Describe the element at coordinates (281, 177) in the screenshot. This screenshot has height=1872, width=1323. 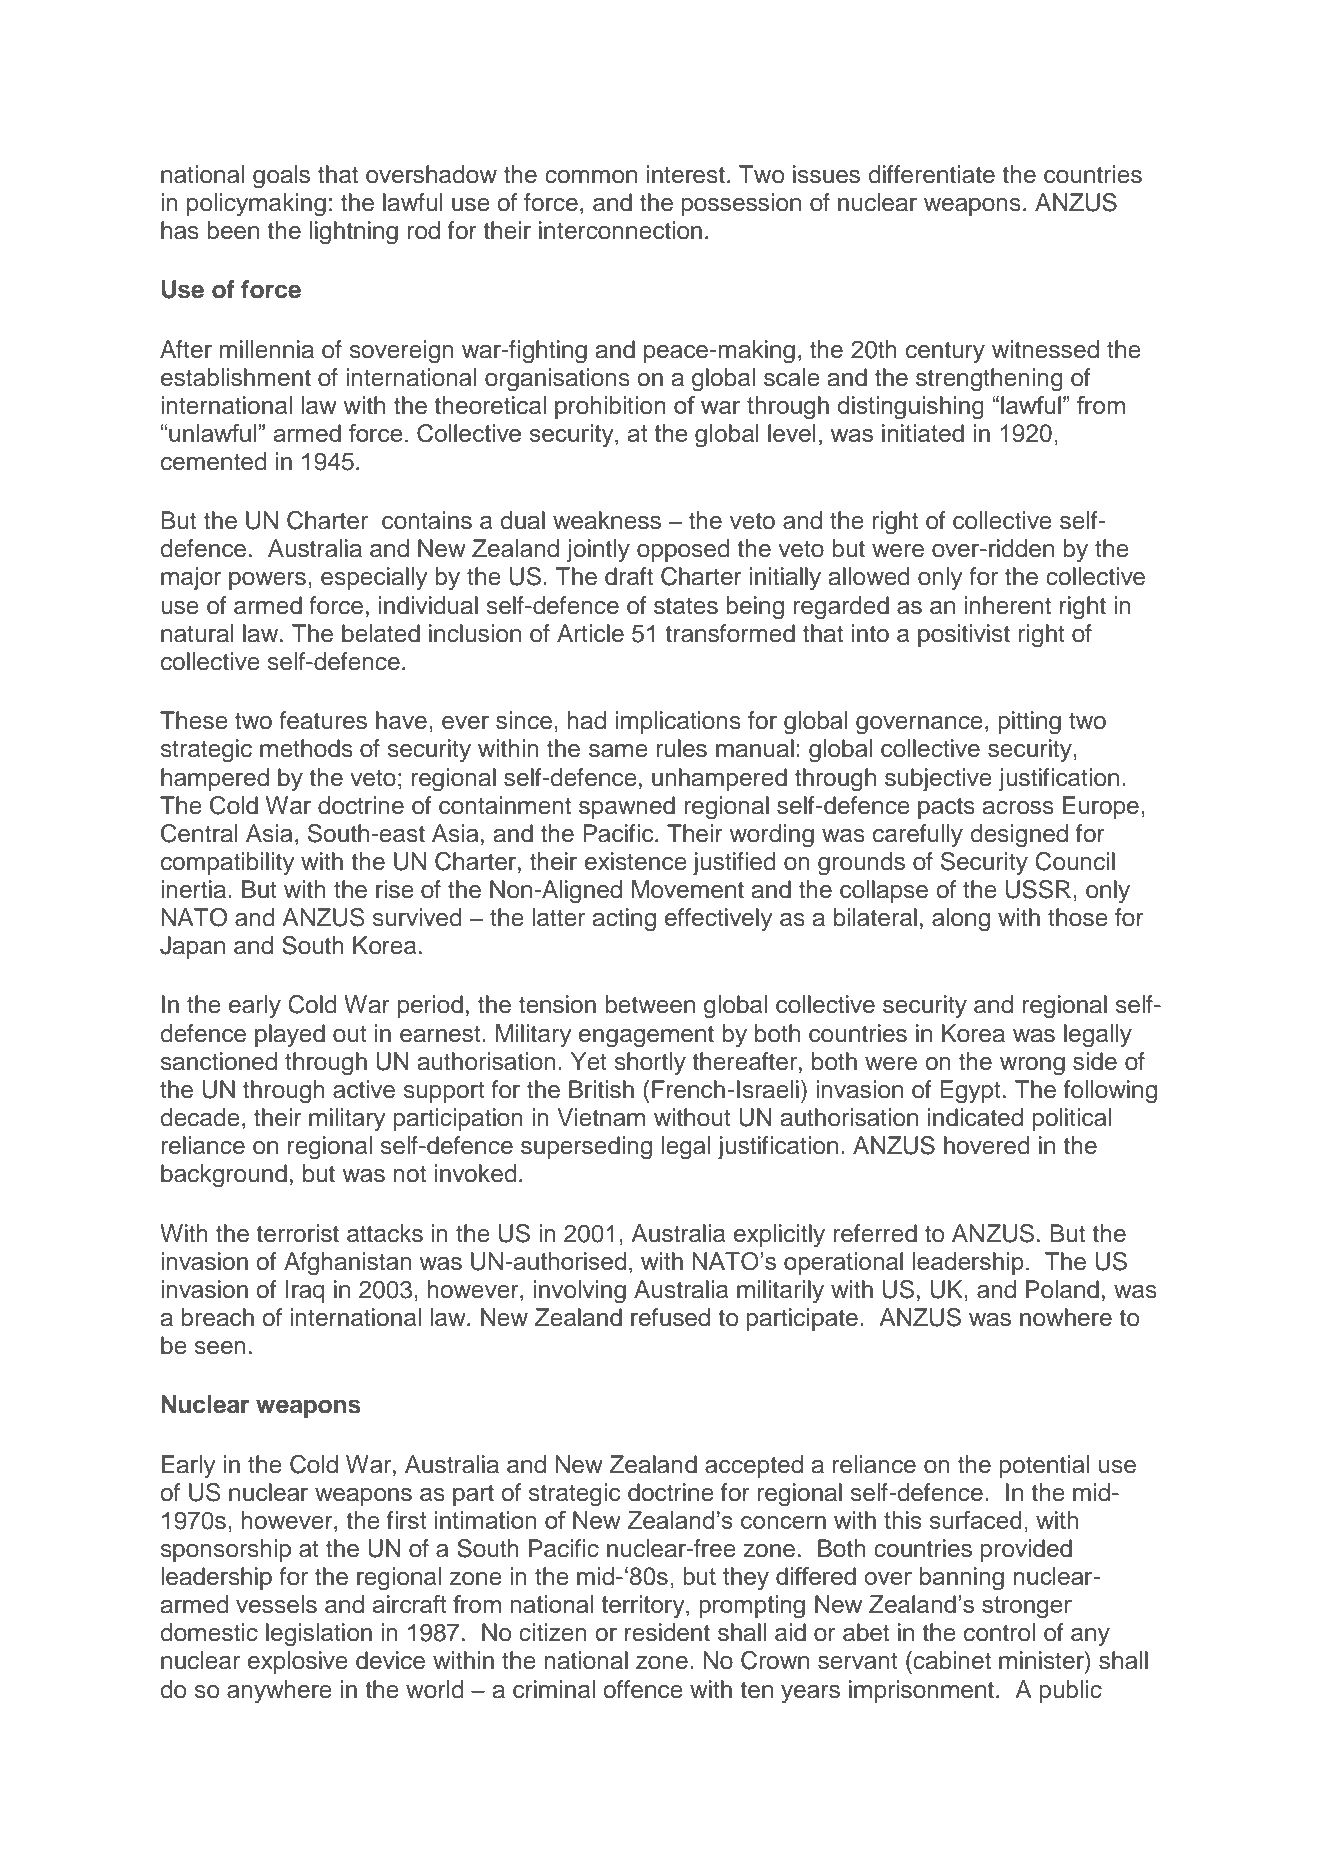
I see `goals` at that location.
